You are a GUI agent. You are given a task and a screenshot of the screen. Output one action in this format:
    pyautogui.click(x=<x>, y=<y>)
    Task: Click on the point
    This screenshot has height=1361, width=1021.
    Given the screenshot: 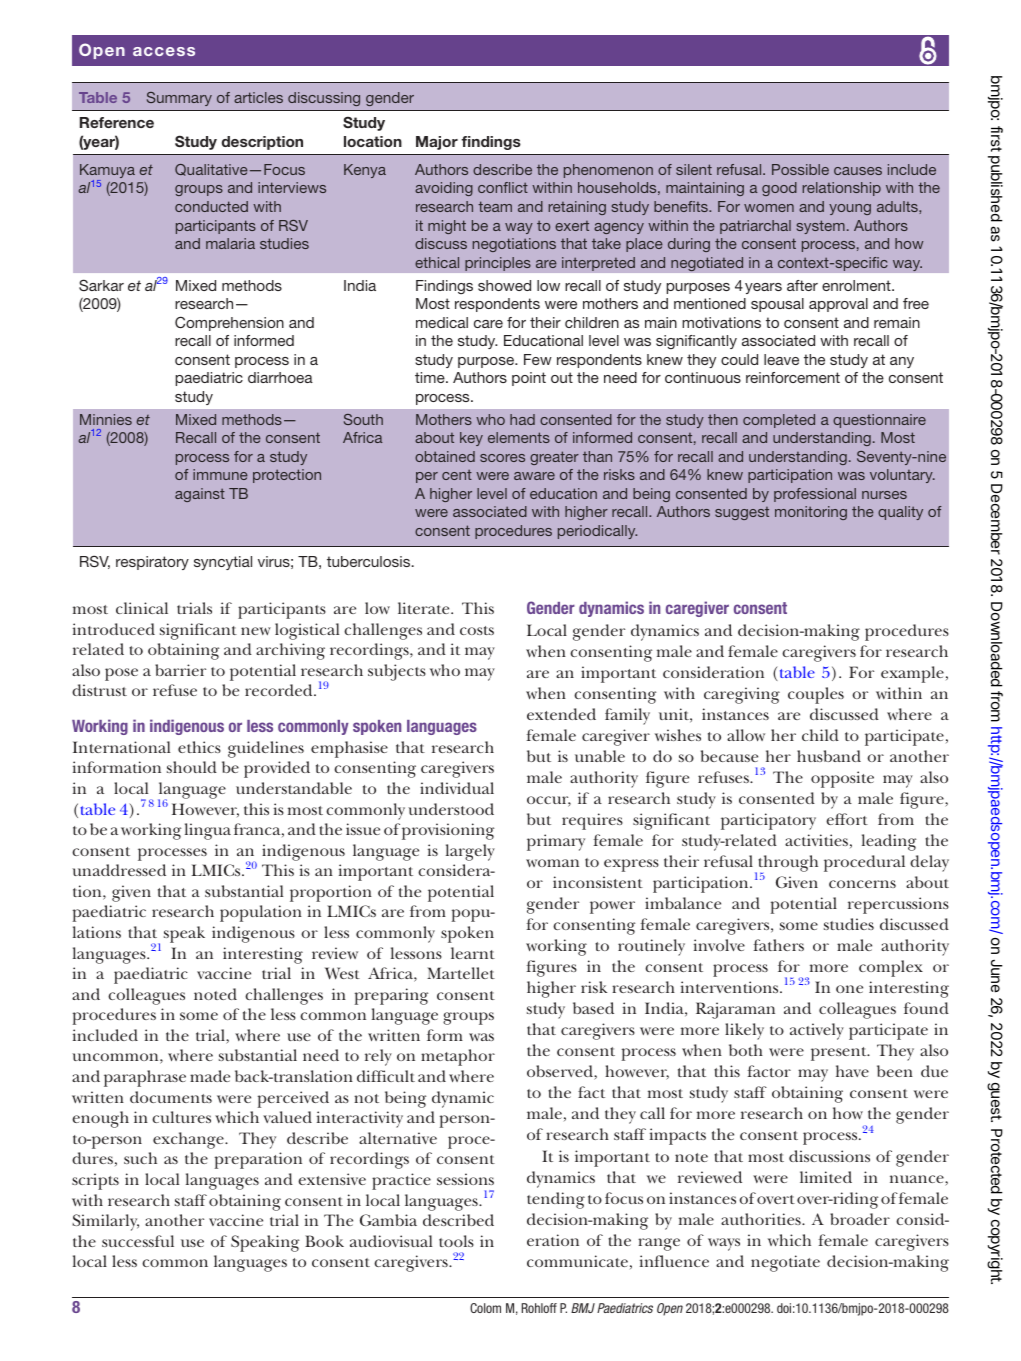 What is the action you would take?
    pyautogui.click(x=529, y=379)
